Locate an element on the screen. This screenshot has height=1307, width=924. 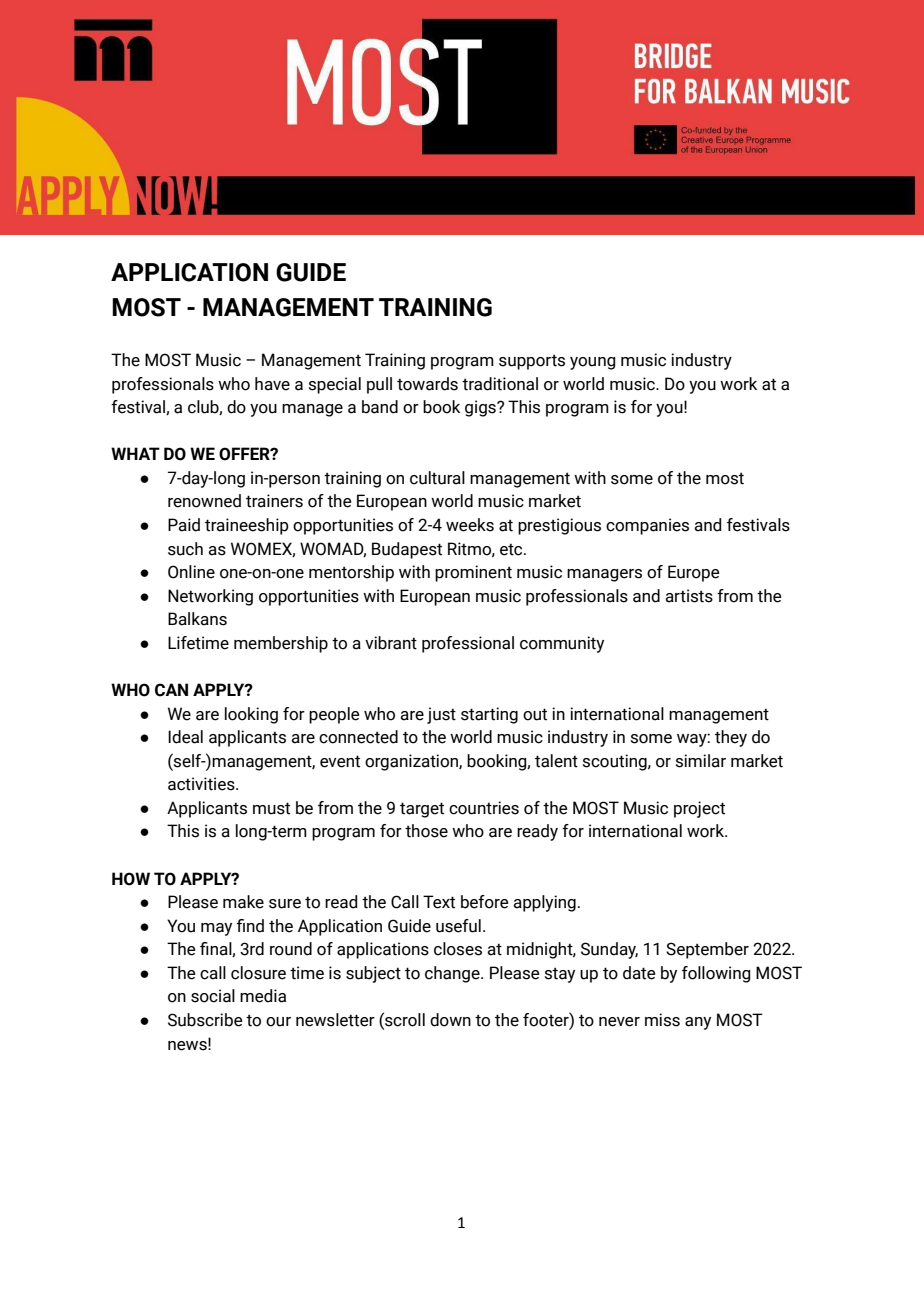
down is located at coordinates (450, 1020).
